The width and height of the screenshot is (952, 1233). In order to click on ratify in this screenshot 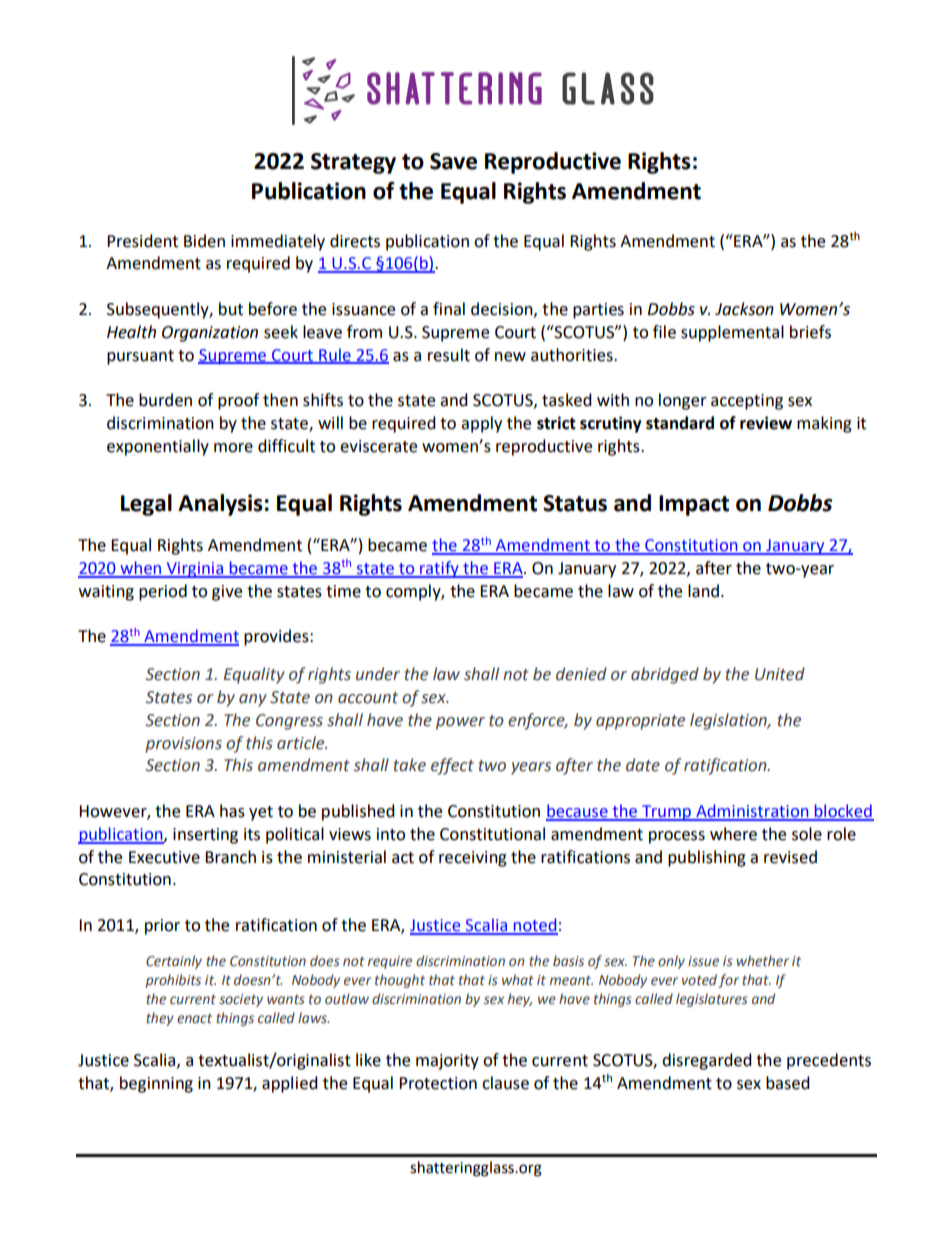, I will do `click(439, 569)`.
